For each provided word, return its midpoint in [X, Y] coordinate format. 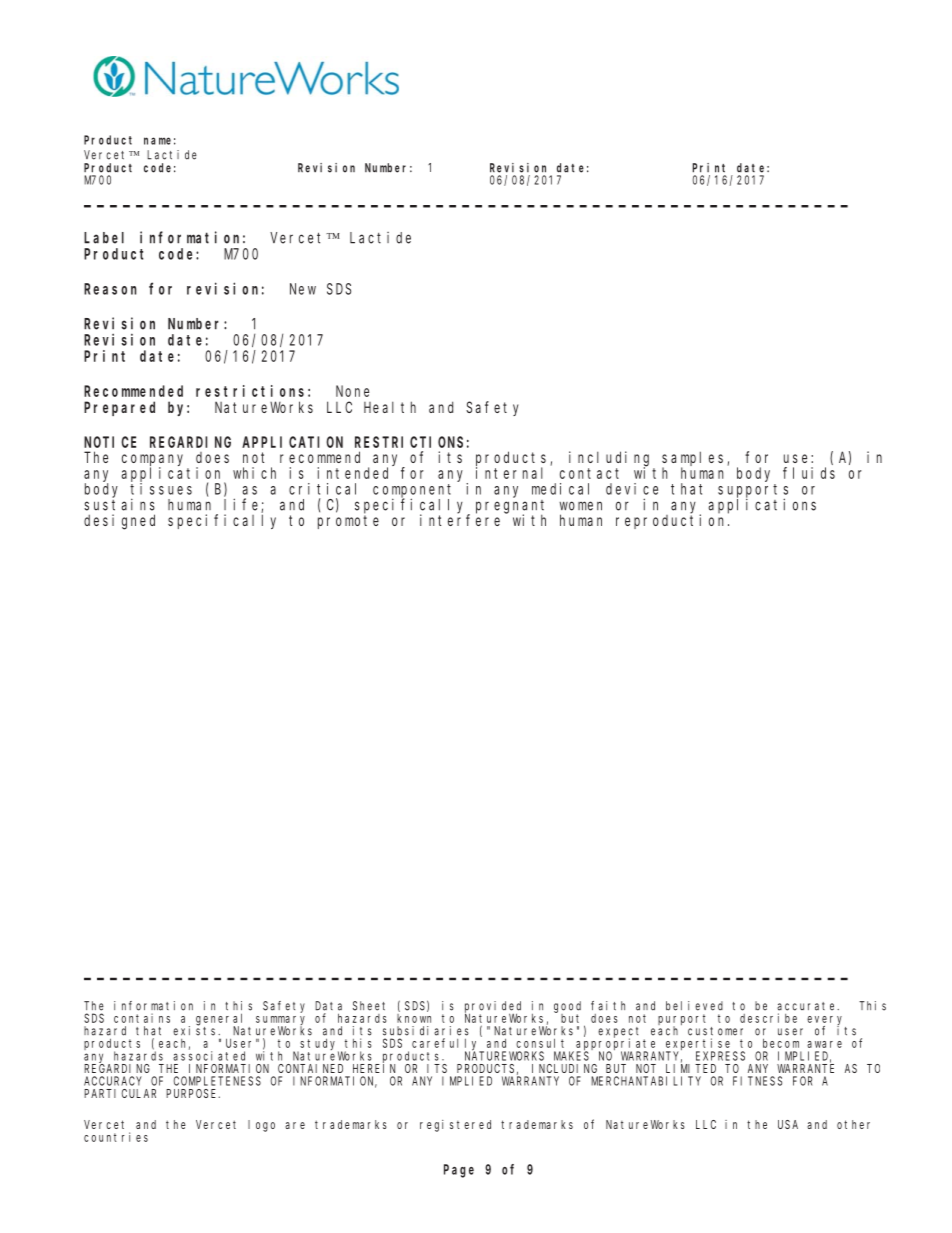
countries [116, 1137]
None [352, 391]
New [303, 289]
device [632, 489]
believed [694, 1006]
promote [348, 522]
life [243, 505]
